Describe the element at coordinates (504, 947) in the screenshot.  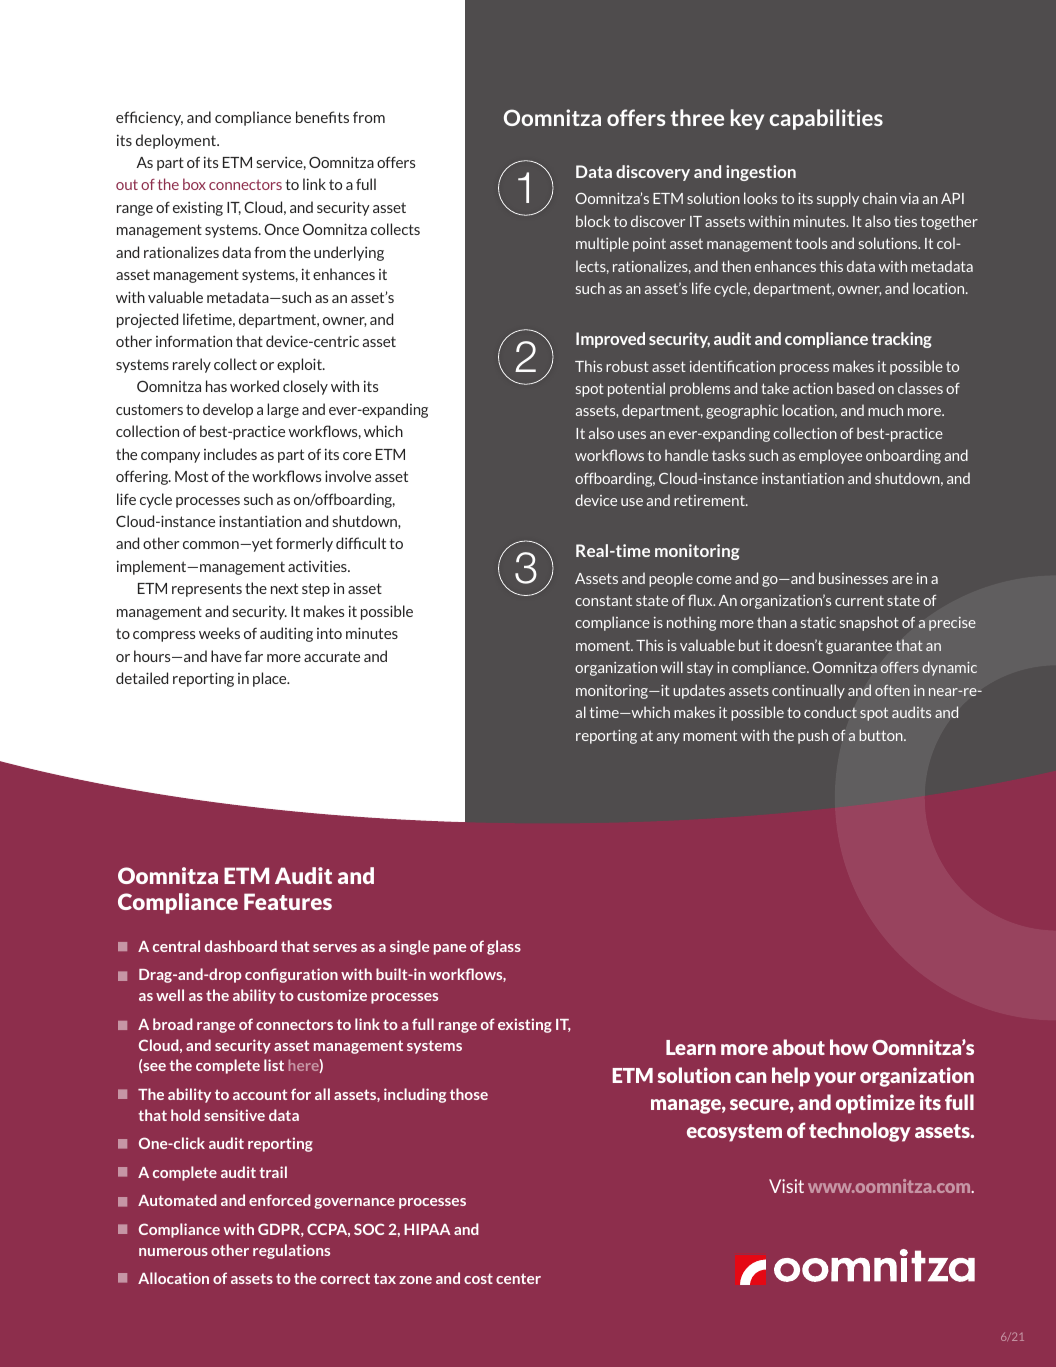
I see `glass` at that location.
